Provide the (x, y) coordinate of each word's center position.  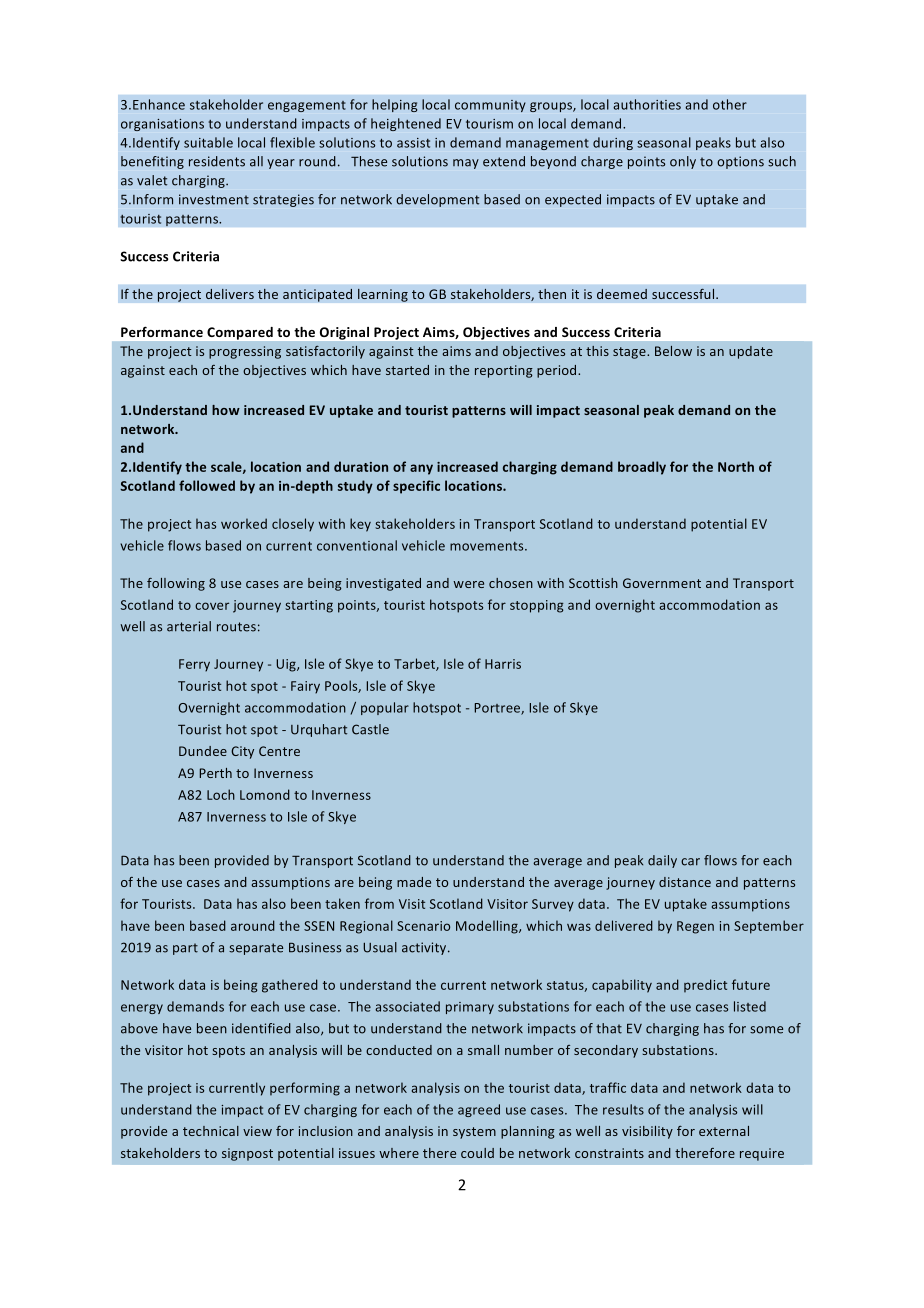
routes (236, 627)
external (724, 1131)
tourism (489, 124)
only (683, 162)
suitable (208, 142)
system (474, 1133)
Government (662, 583)
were (468, 584)
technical (211, 1131)
